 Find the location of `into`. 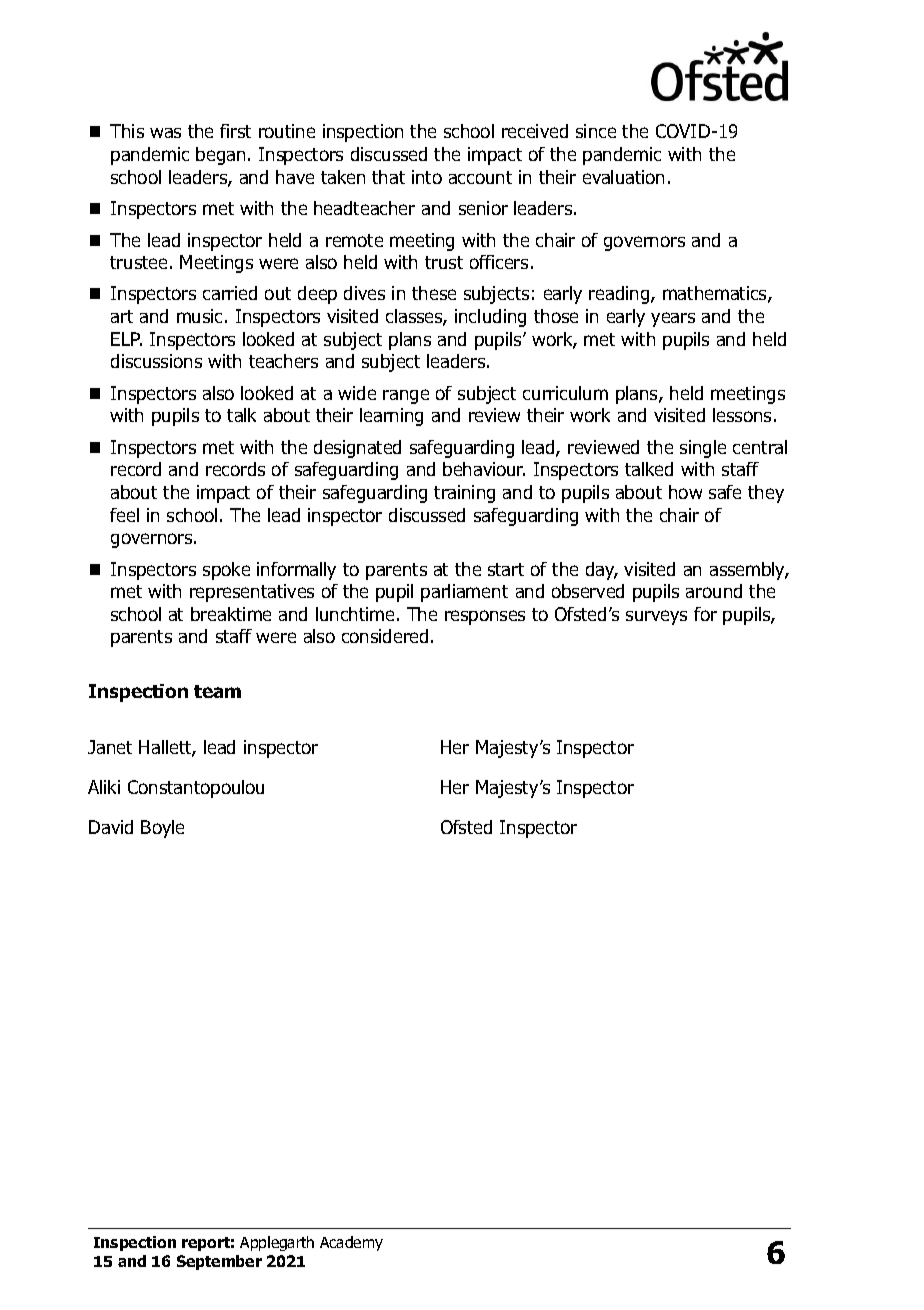

into is located at coordinates (427, 177).
